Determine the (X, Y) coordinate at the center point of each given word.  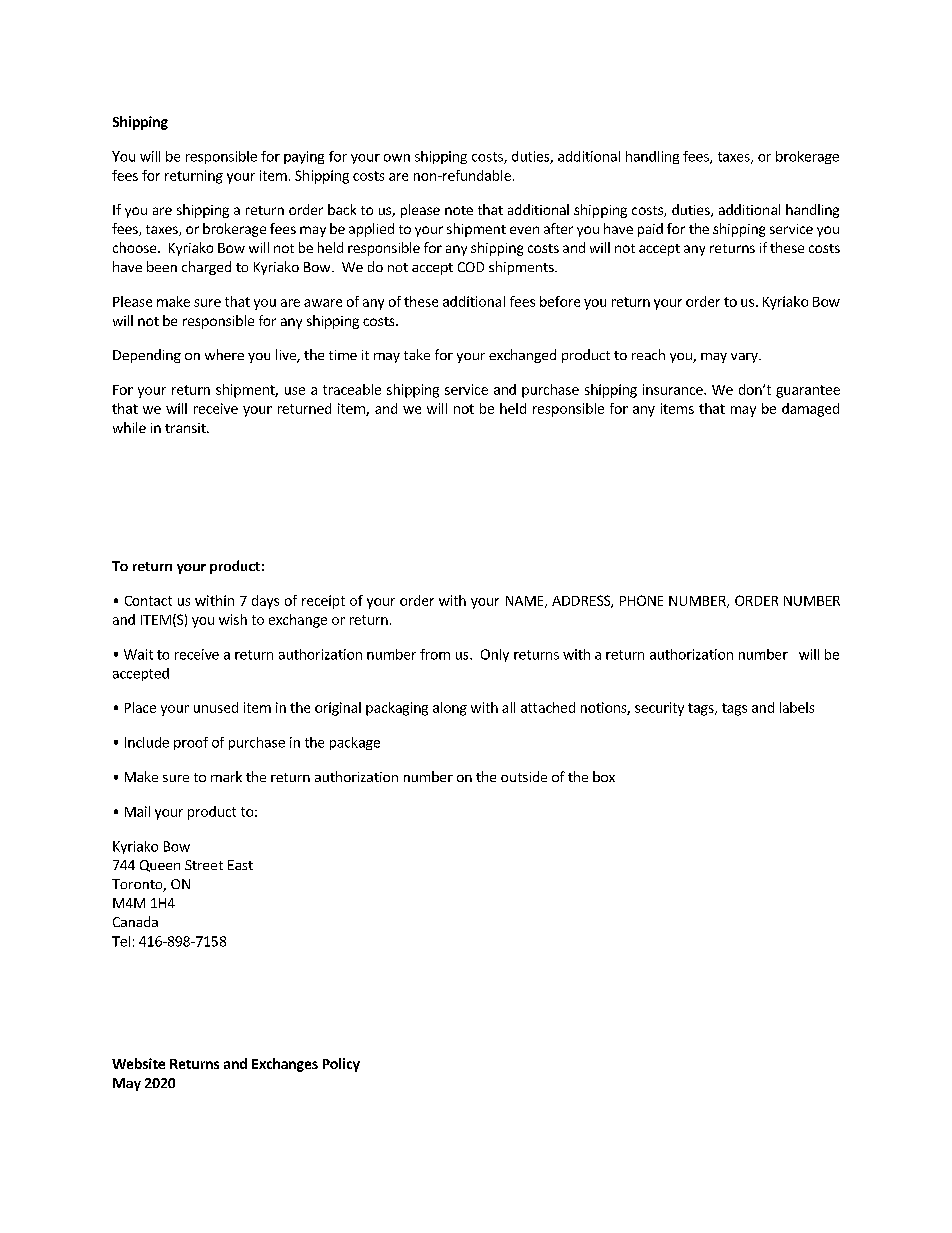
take (417, 354)
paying (304, 157)
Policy (341, 1065)
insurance (674, 389)
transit (186, 428)
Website (138, 1063)
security (659, 709)
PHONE (641, 600)
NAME (526, 602)
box (604, 776)
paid (650, 230)
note (459, 210)
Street (204, 865)
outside (524, 776)
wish (233, 619)
